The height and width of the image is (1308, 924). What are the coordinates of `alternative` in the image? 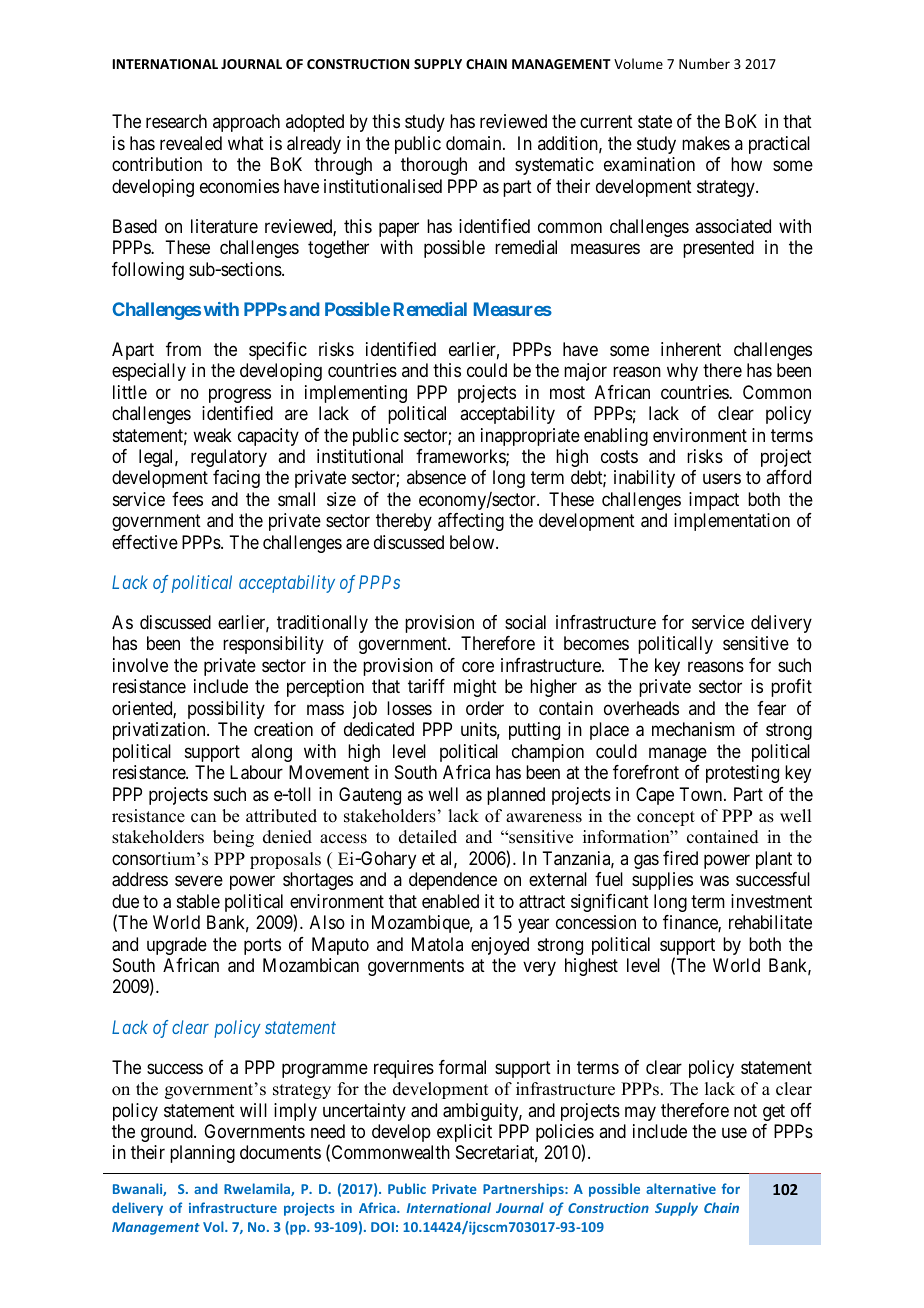 It's located at (681, 1188).
